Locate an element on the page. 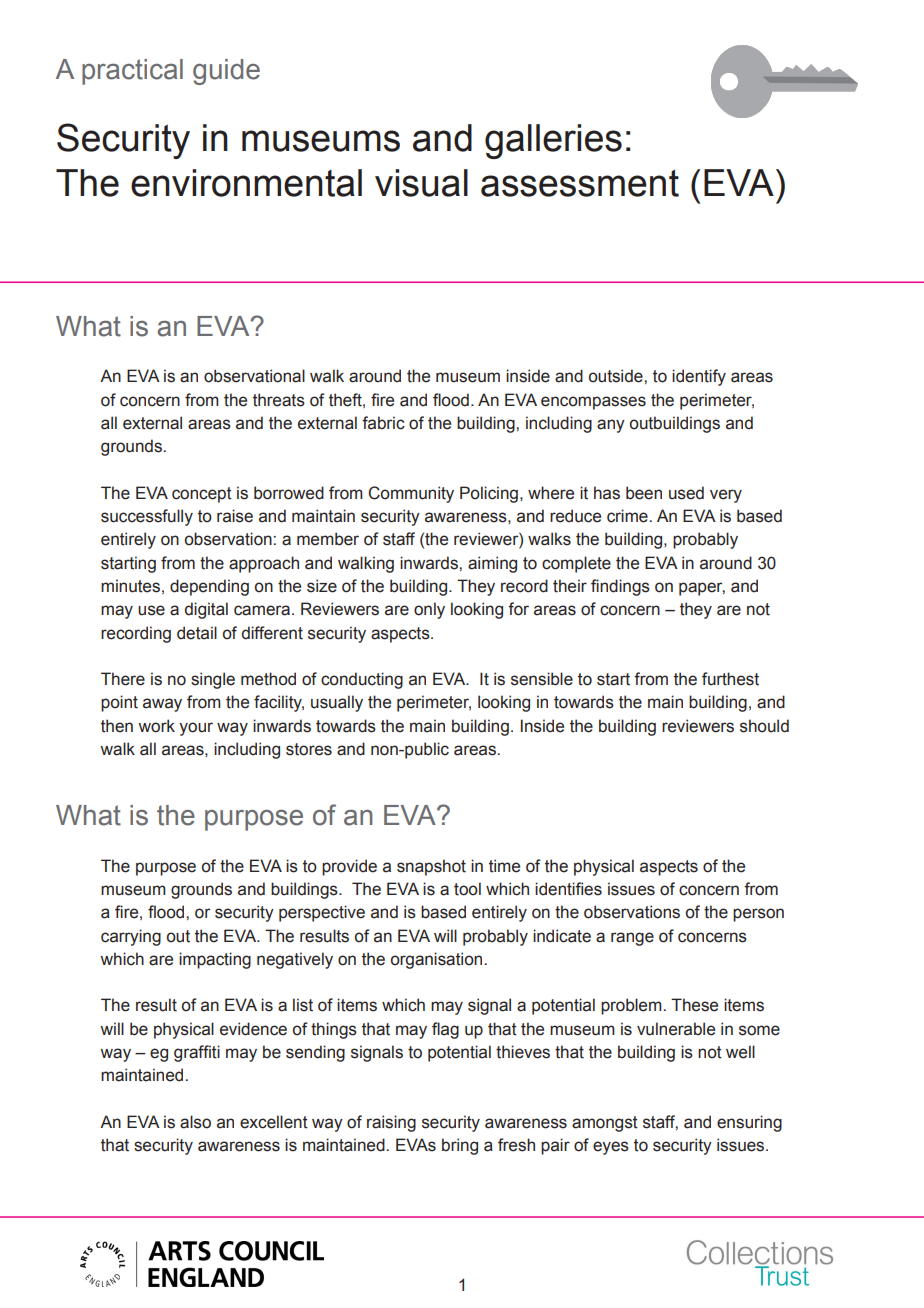  also is located at coordinates (195, 1122).
